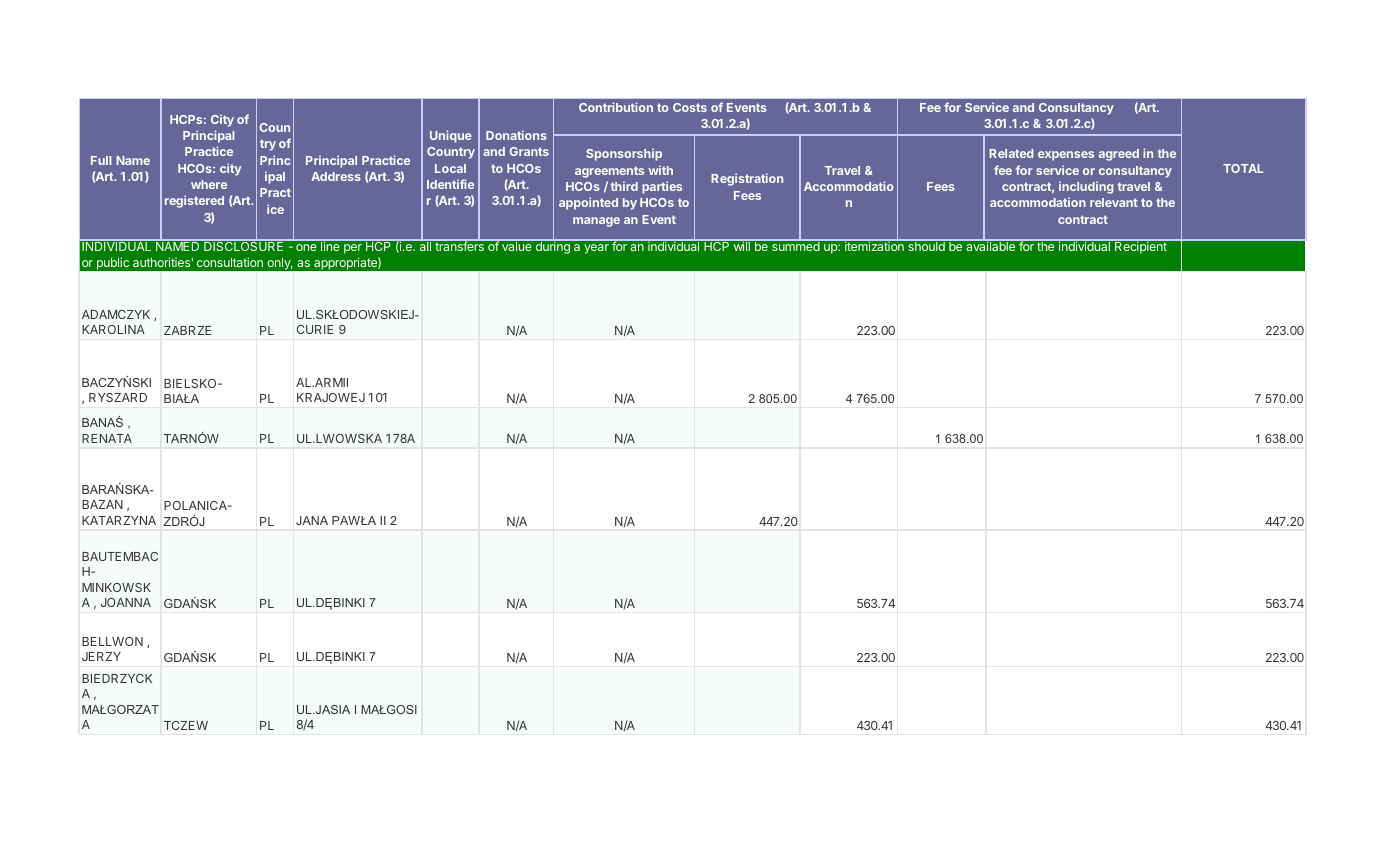  Describe the element at coordinates (690, 107) in the page. I see `Costs` at that location.
